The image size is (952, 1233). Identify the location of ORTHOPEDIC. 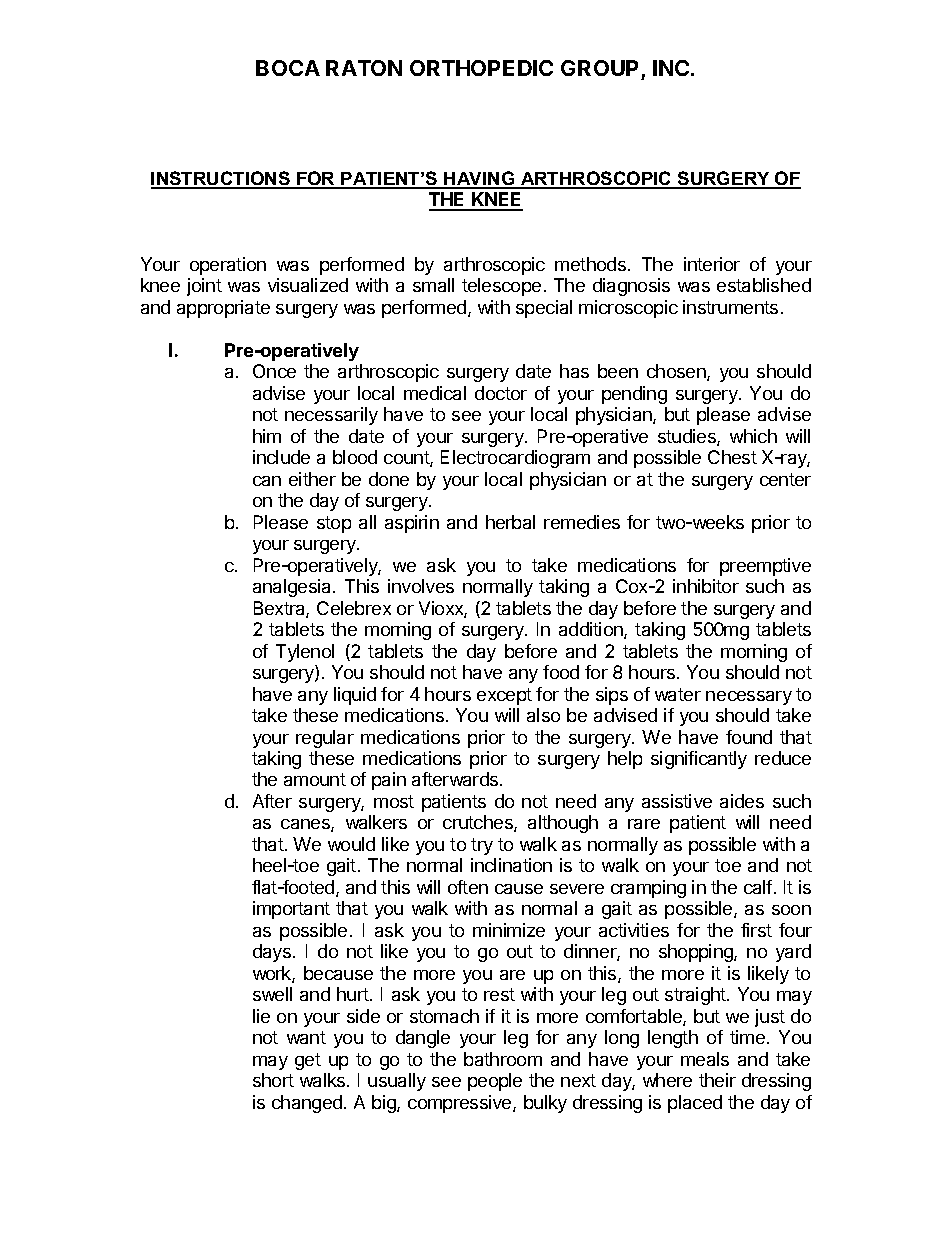
(481, 68).
